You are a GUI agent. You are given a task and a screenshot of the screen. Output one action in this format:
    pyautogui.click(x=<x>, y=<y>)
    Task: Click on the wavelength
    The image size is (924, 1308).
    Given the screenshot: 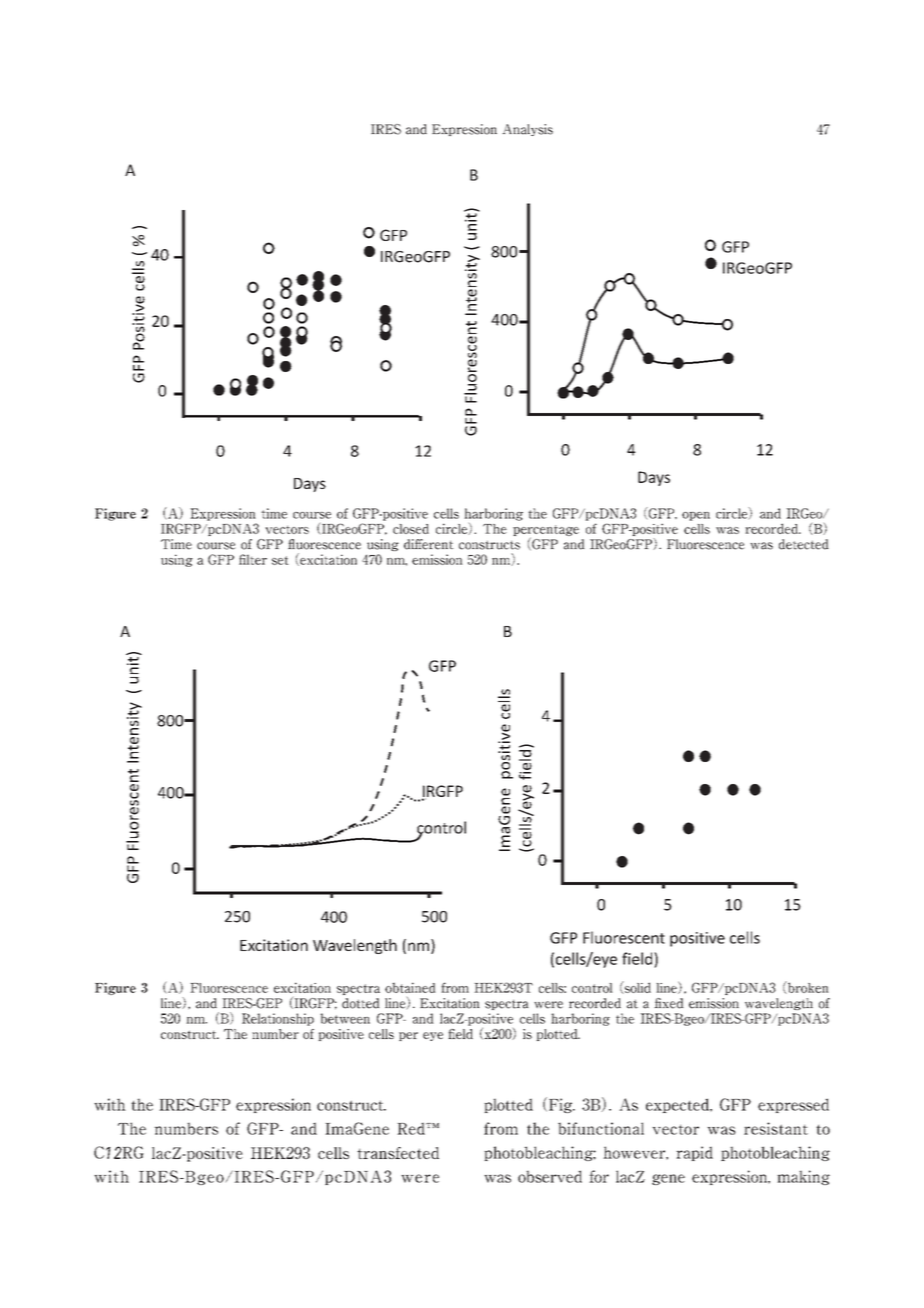 What is the action you would take?
    pyautogui.click(x=779, y=1004)
